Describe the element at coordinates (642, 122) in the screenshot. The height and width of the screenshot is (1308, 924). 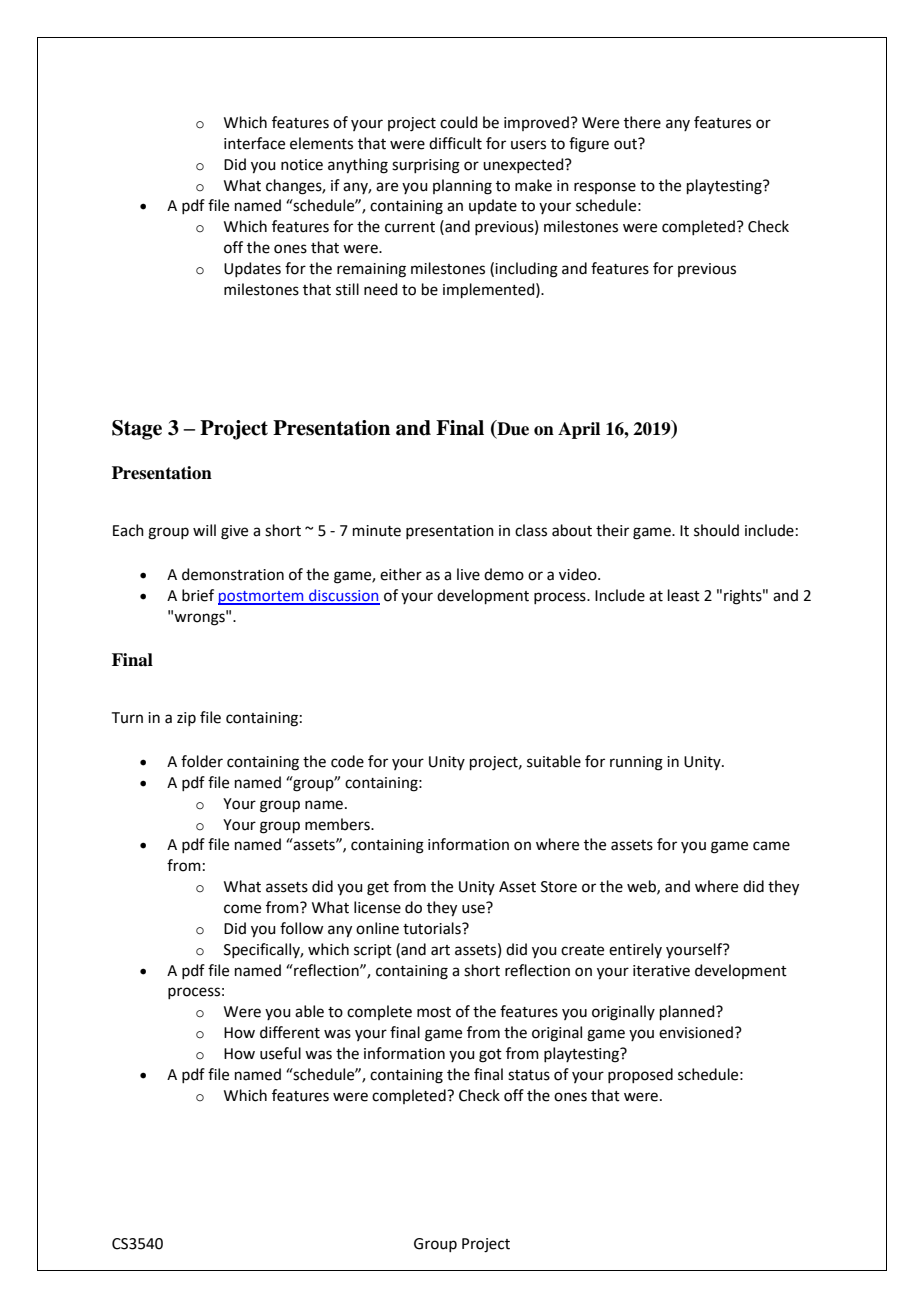
I see `there` at that location.
